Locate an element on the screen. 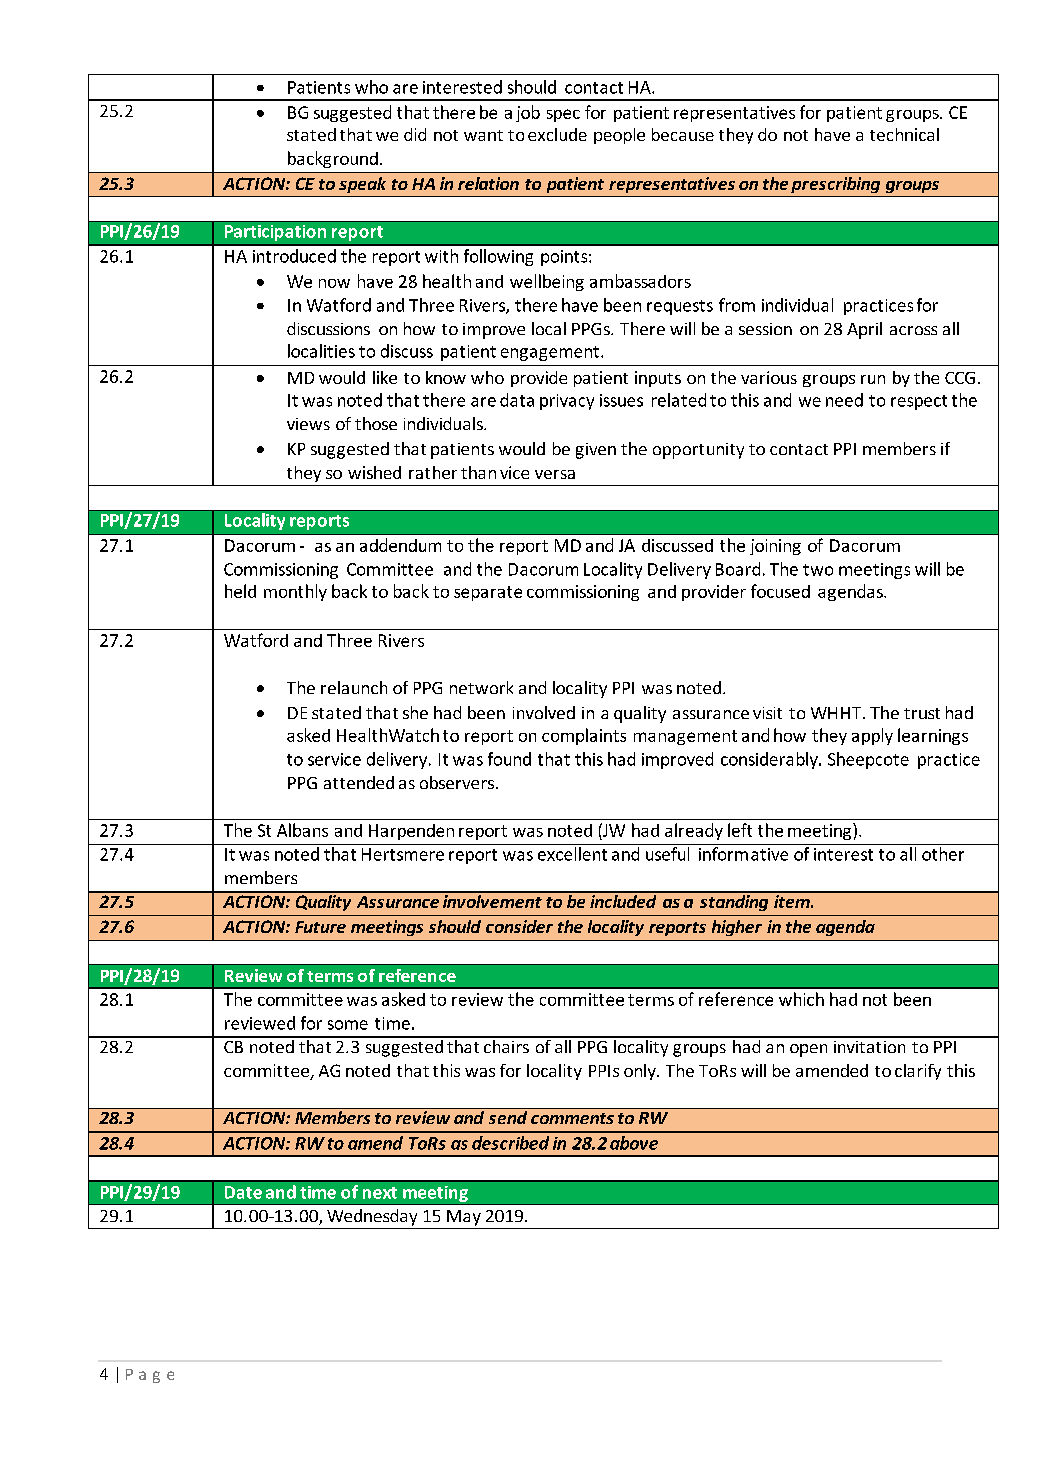  above is located at coordinates (634, 1143).
